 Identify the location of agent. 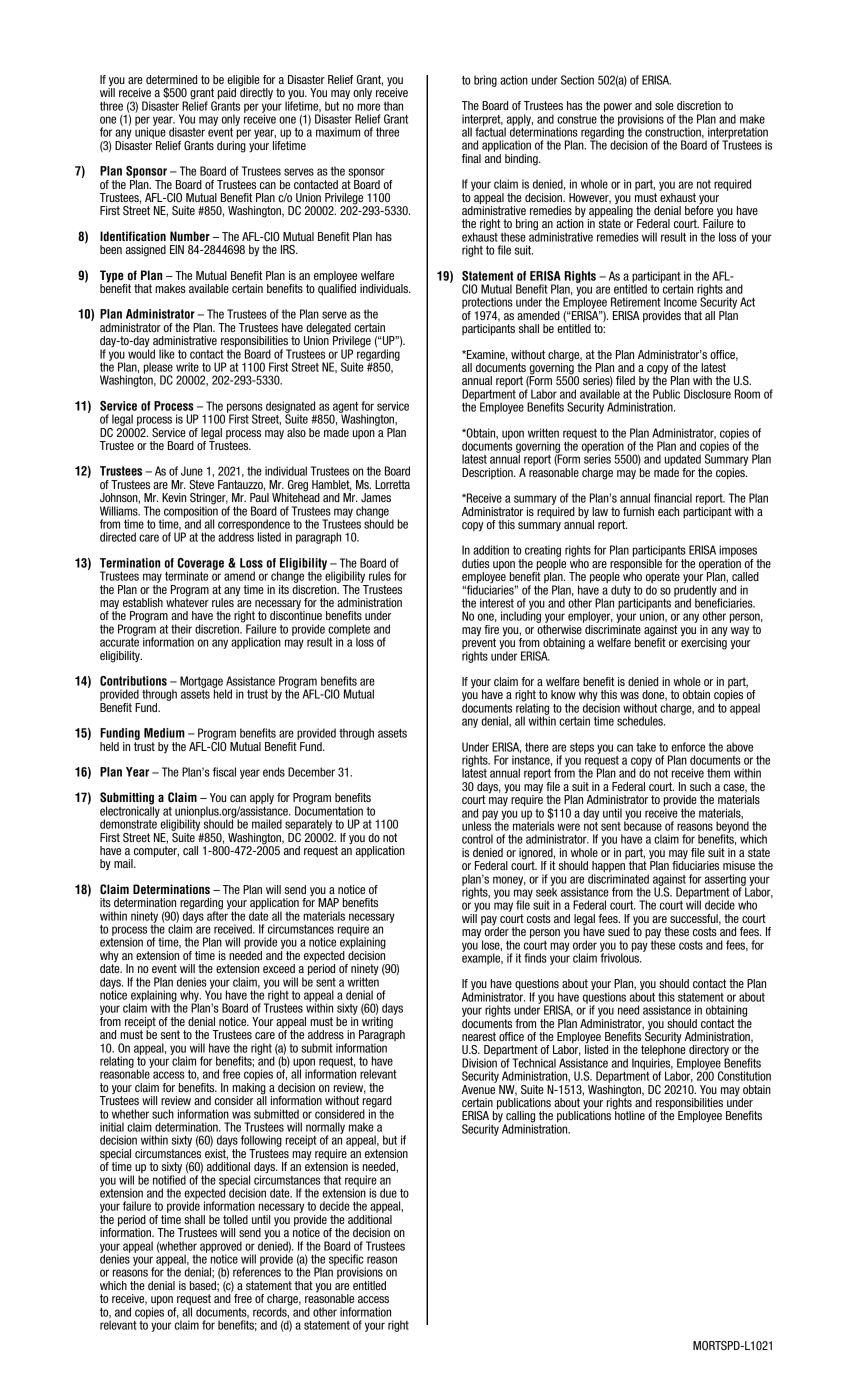
(344, 408).
